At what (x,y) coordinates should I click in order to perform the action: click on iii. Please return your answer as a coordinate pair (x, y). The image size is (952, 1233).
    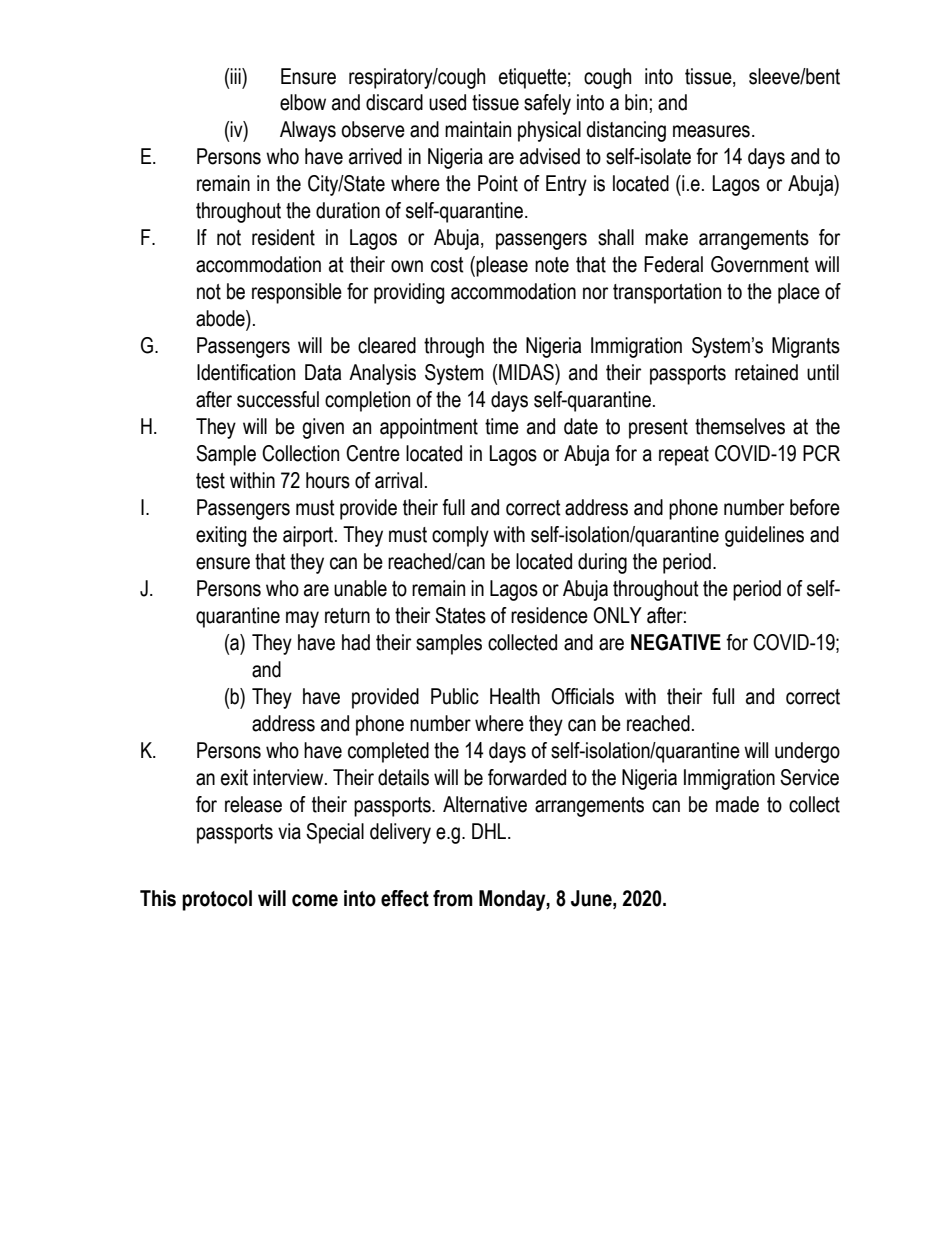
    Looking at the image, I should click on (236, 76).
